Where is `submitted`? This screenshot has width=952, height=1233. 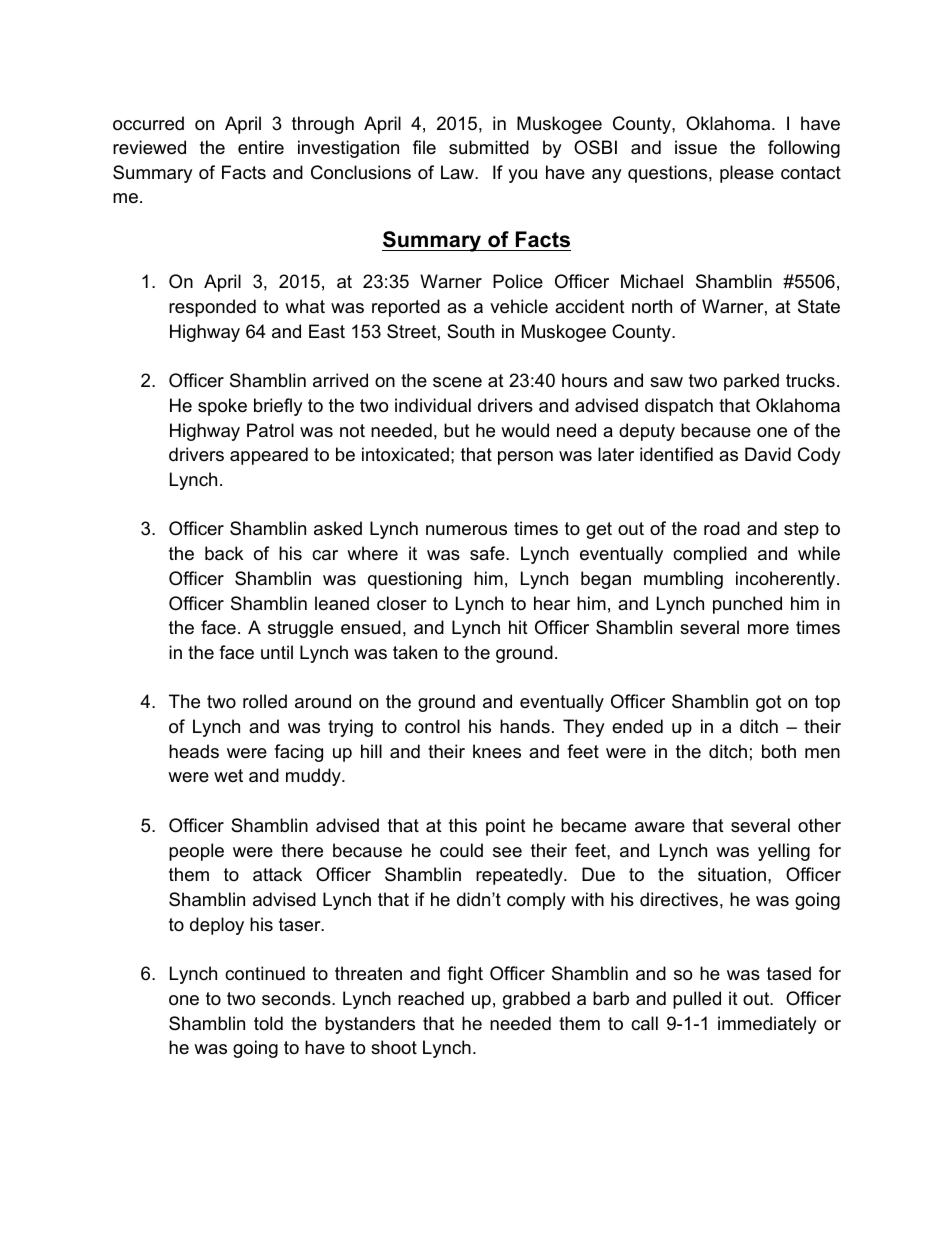 submitted is located at coordinates (489, 147).
